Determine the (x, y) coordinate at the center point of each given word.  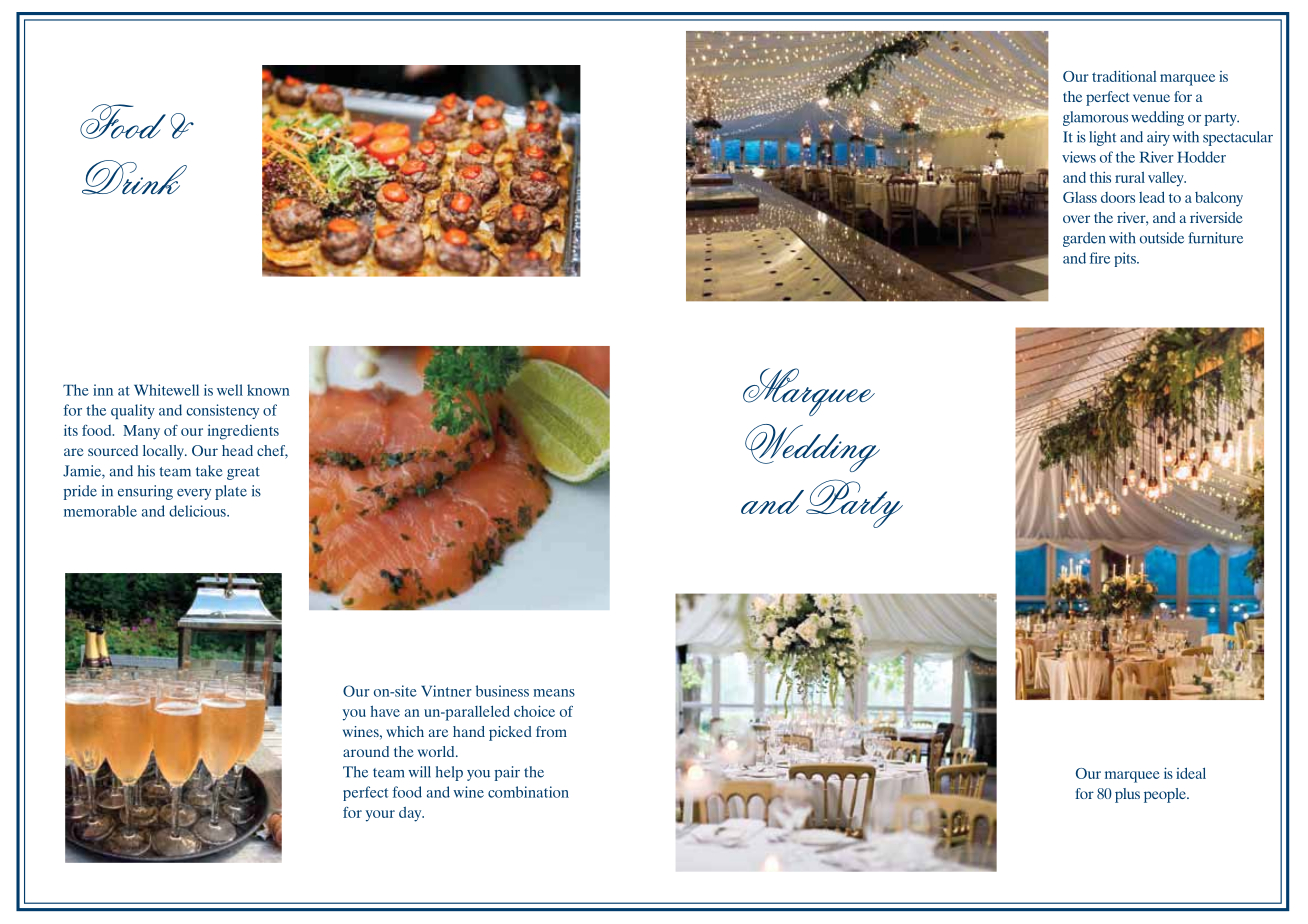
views (1079, 157)
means (554, 693)
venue (1151, 98)
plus (1127, 795)
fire (1099, 258)
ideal (1191, 773)
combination (528, 792)
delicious (198, 511)
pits (1126, 259)
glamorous (1095, 118)
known (268, 390)
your (380, 816)
